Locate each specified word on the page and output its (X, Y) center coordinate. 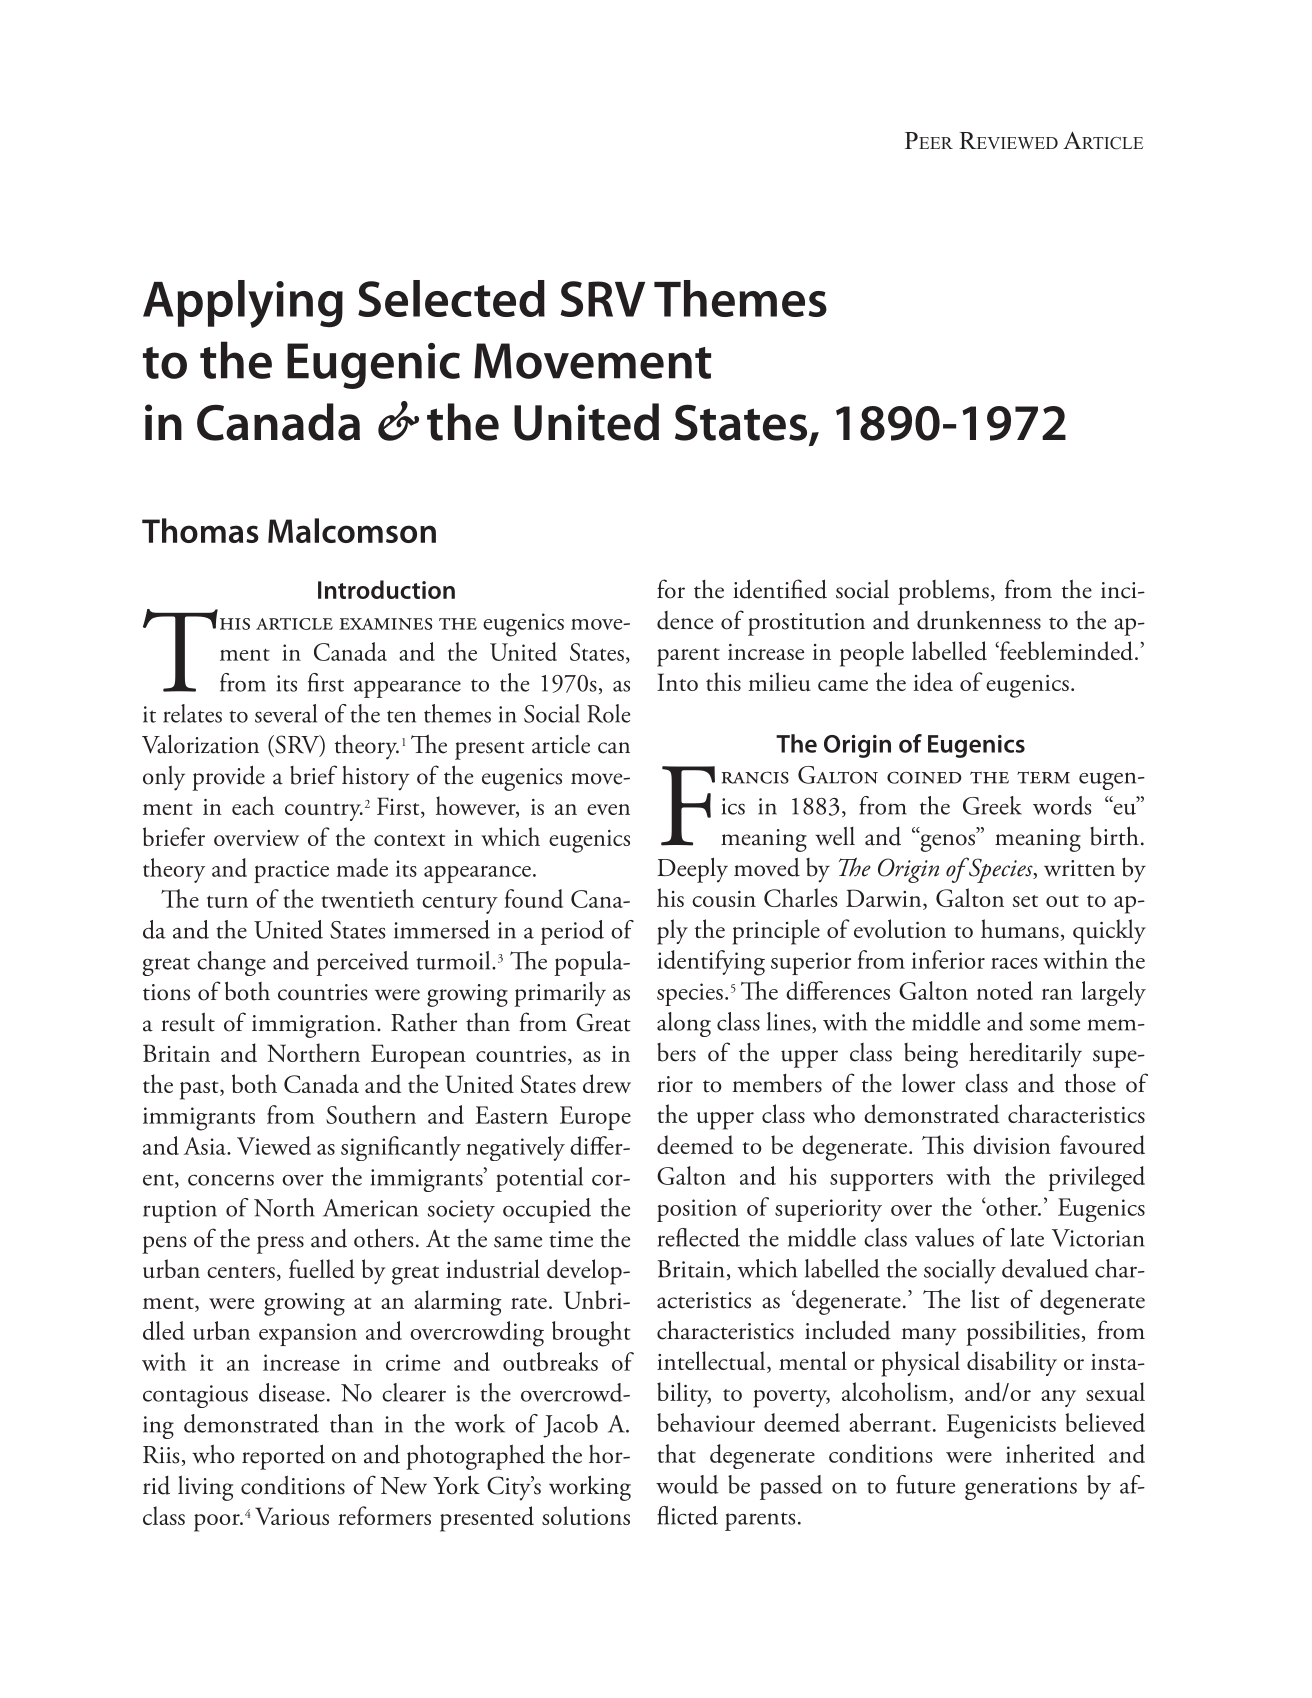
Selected (451, 298)
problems (943, 592)
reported (283, 1457)
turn (227, 901)
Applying (243, 304)
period (572, 932)
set (1025, 901)
